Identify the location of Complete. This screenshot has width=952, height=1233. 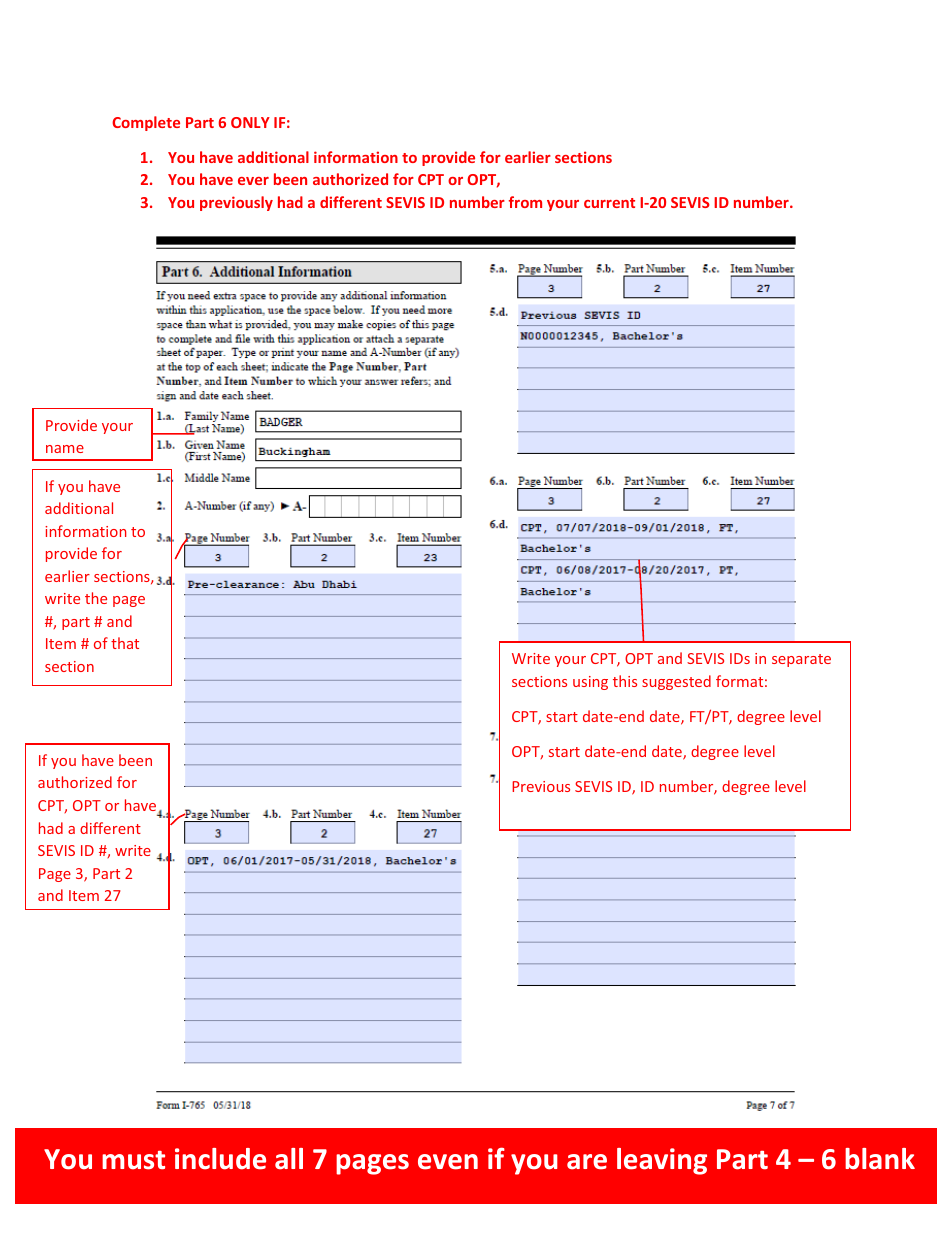
(146, 123).
